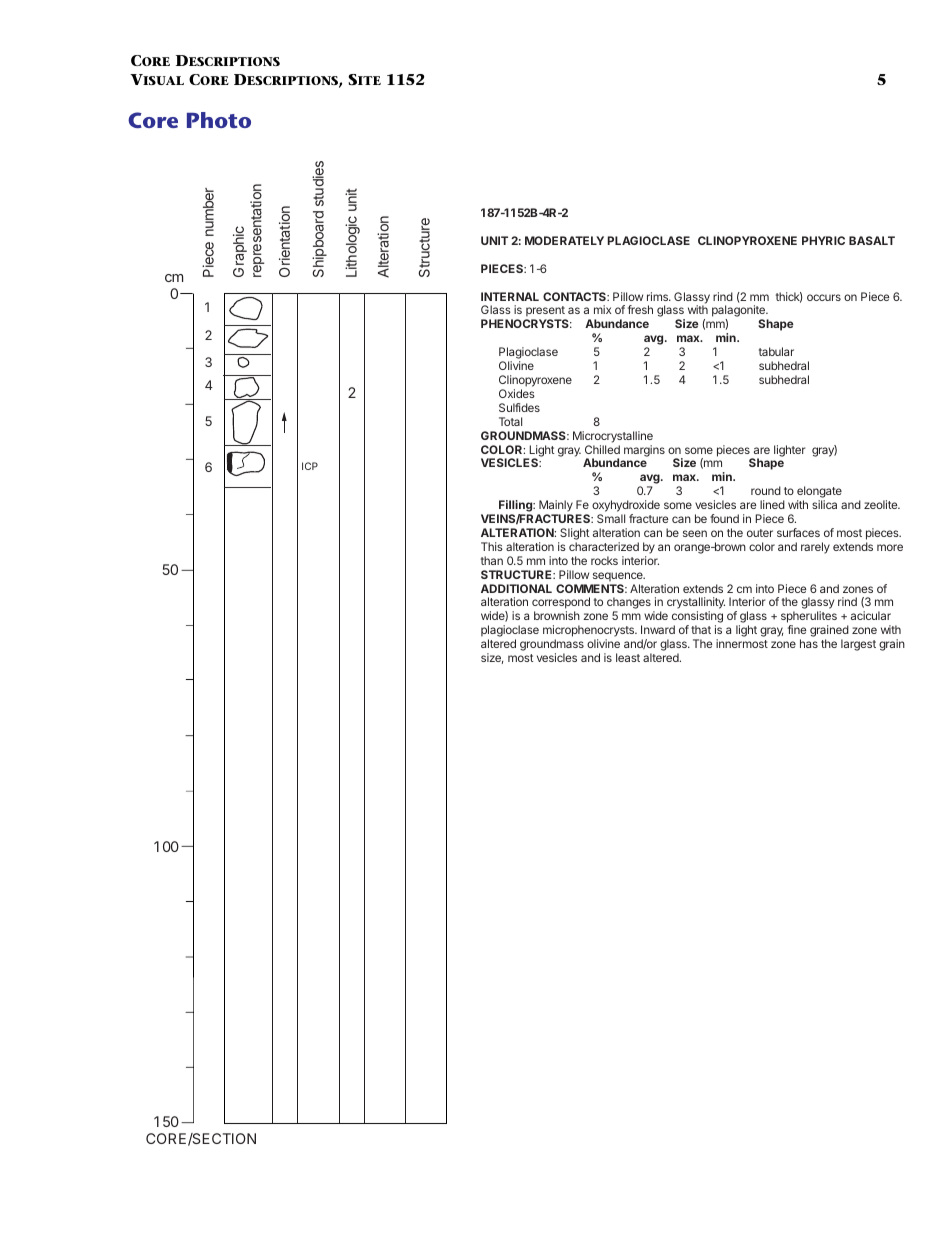 The width and height of the screenshot is (952, 1233). What do you see at coordinates (564, 240) in the screenshot?
I see `MODERATELY` at bounding box center [564, 240].
